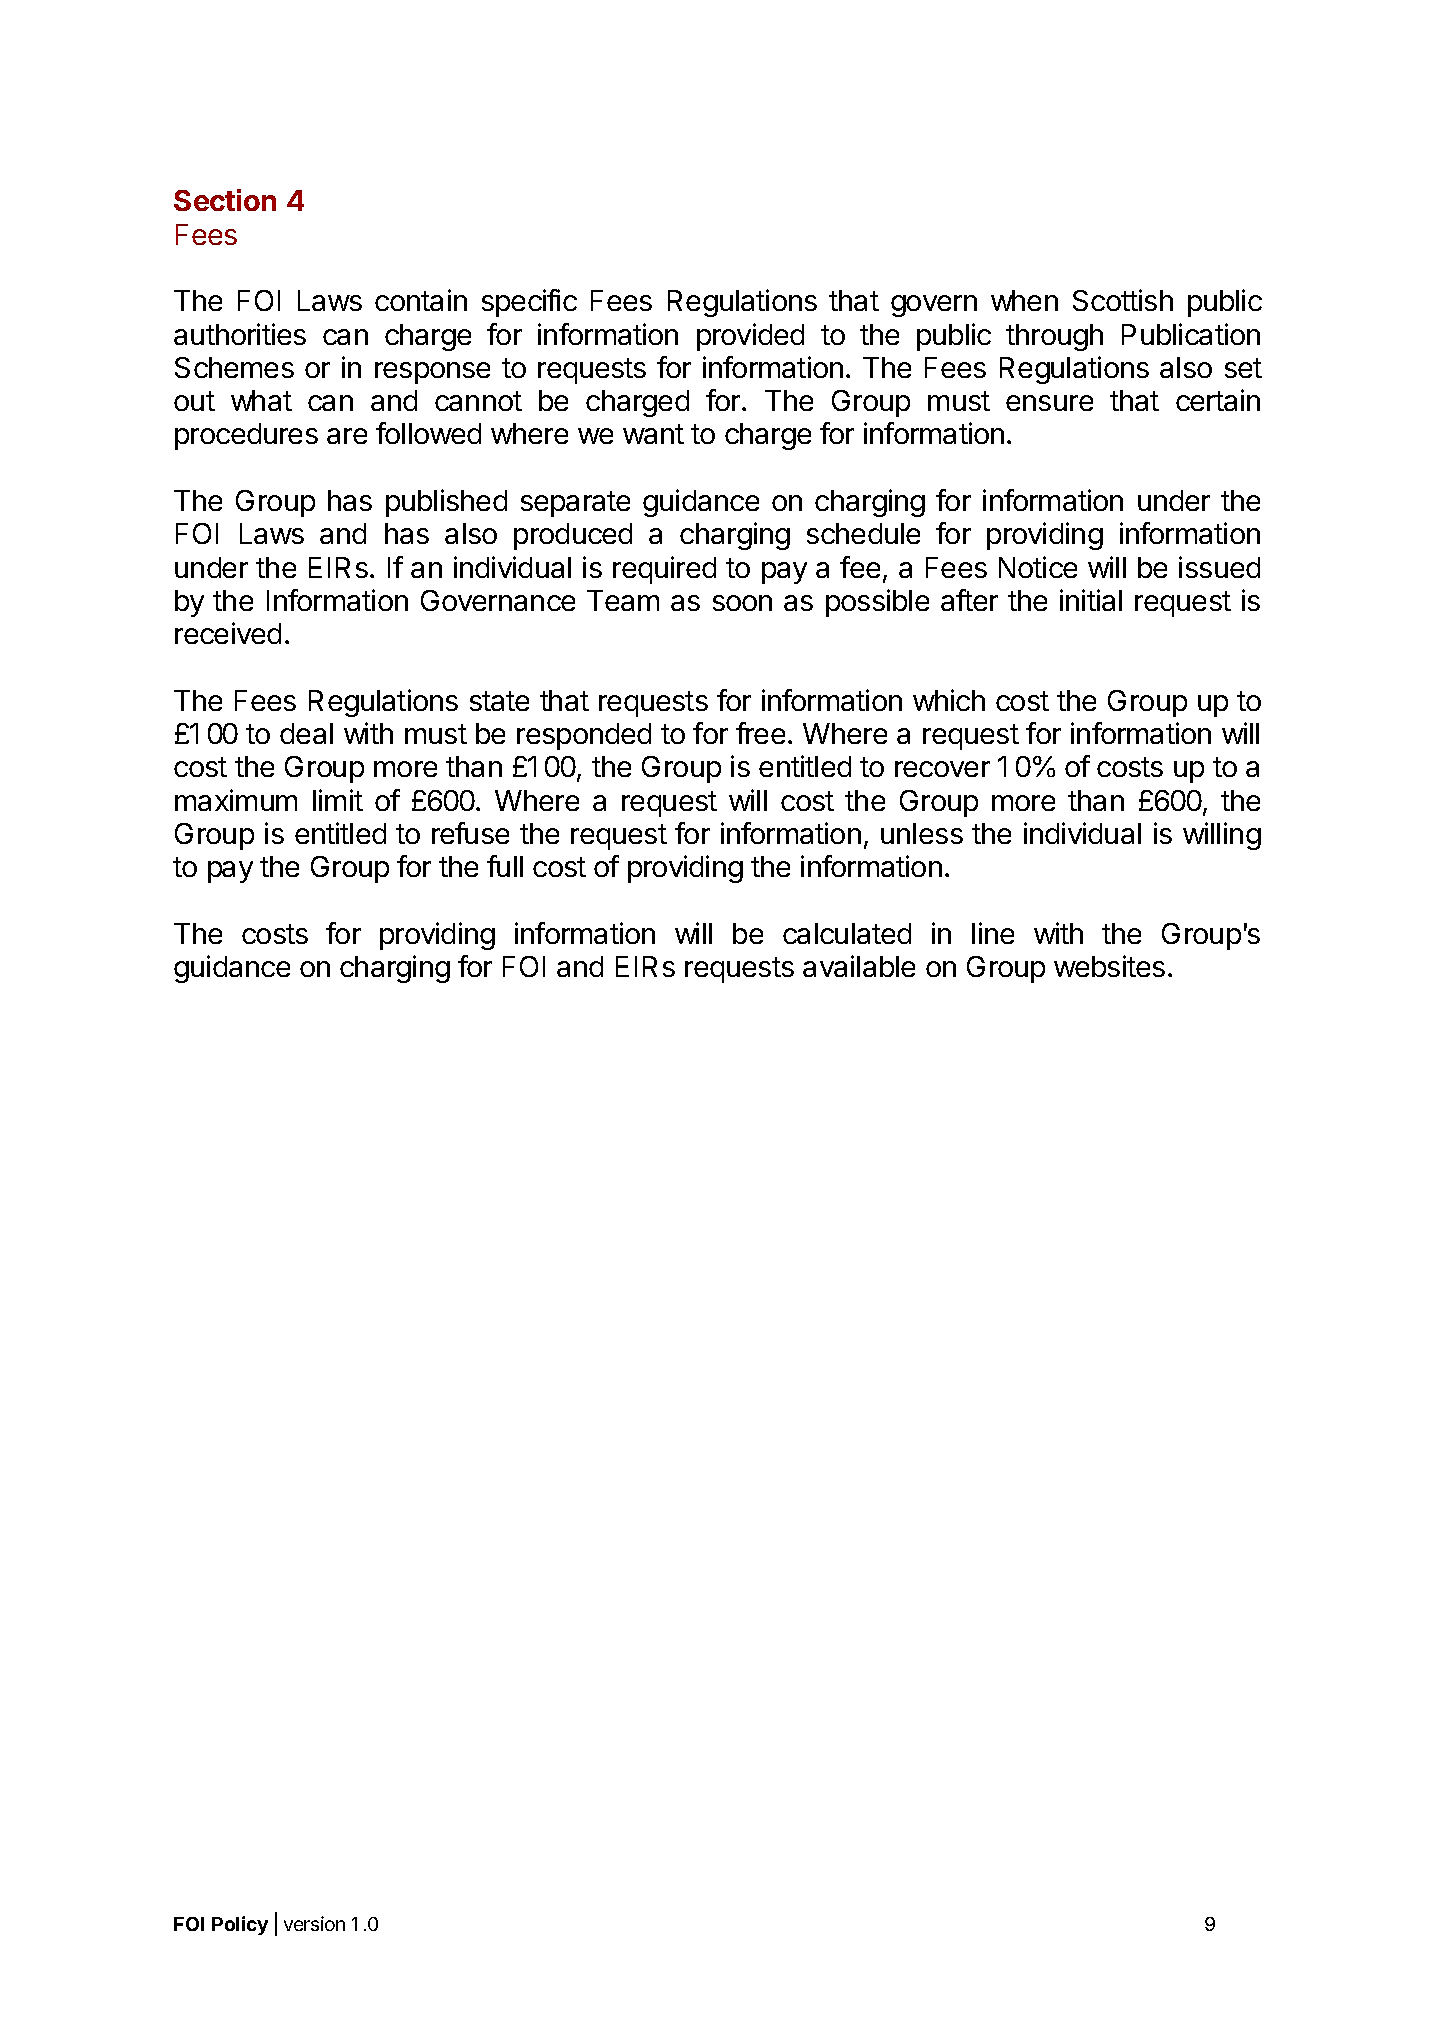 Image resolution: width=1435 pixels, height=2031 pixels. Describe the element at coordinates (1109, 966) in the image. I see `websites` at that location.
